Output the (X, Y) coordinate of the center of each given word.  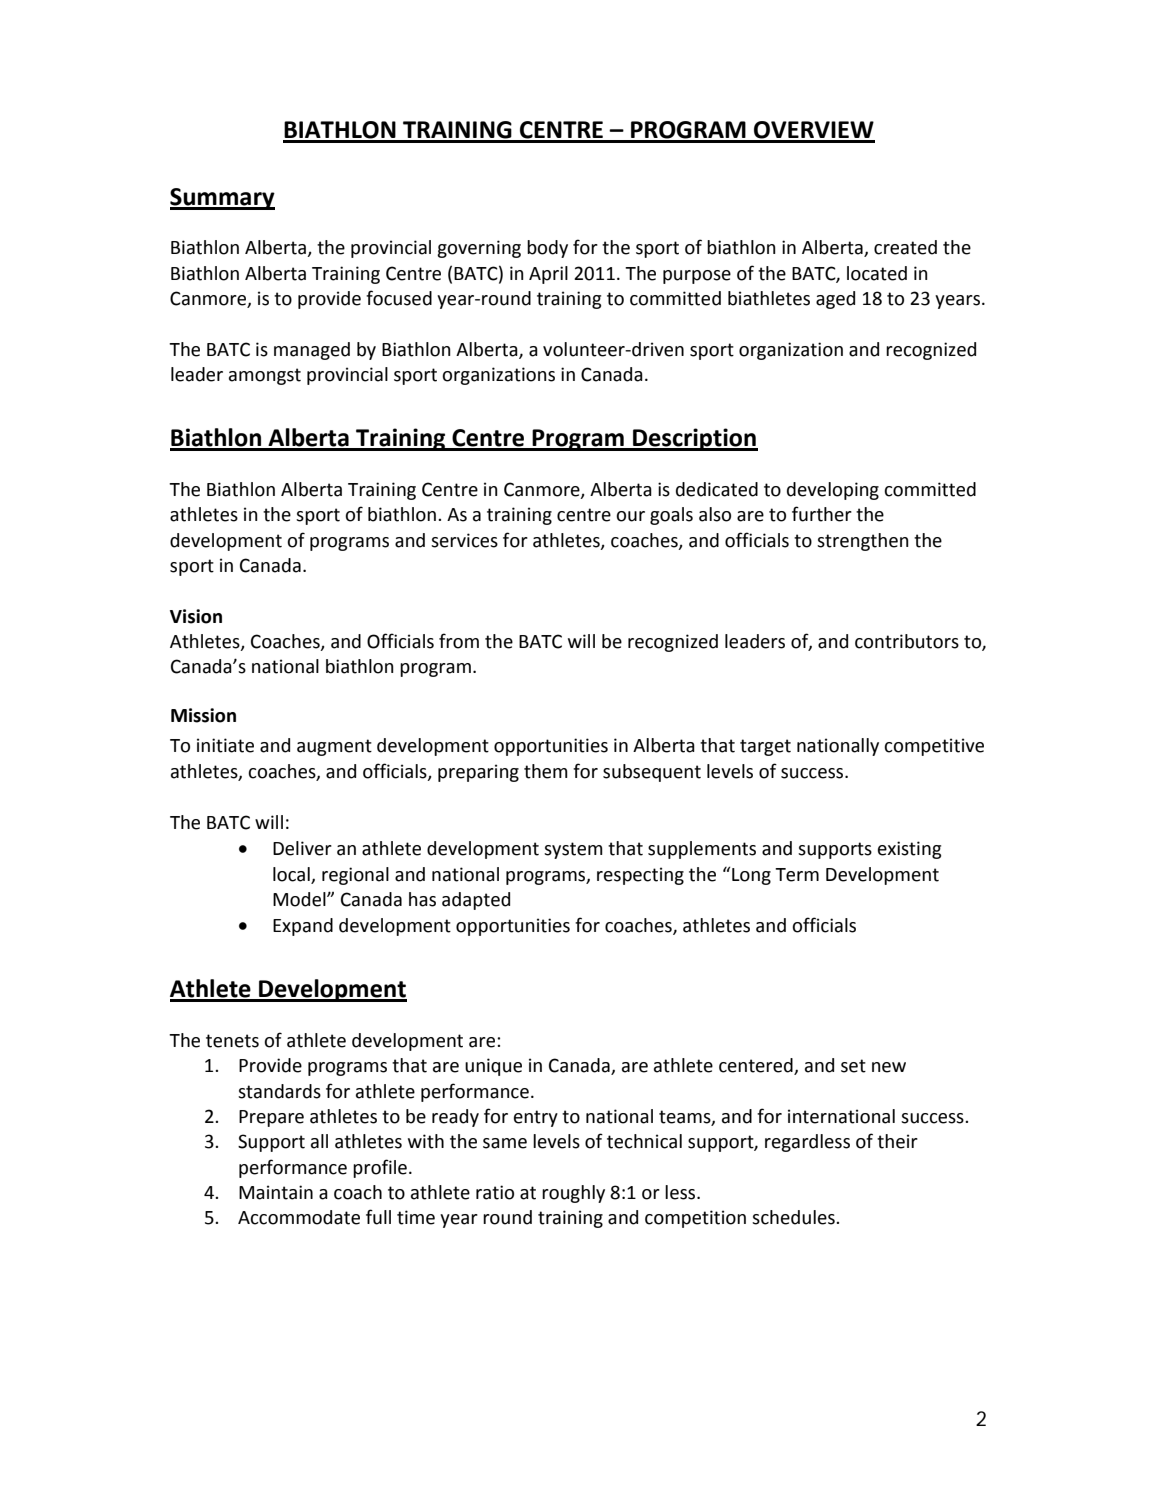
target (765, 747)
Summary (222, 199)
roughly (573, 1194)
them (546, 771)
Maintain (276, 1192)
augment (334, 747)
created (905, 247)
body (547, 249)
